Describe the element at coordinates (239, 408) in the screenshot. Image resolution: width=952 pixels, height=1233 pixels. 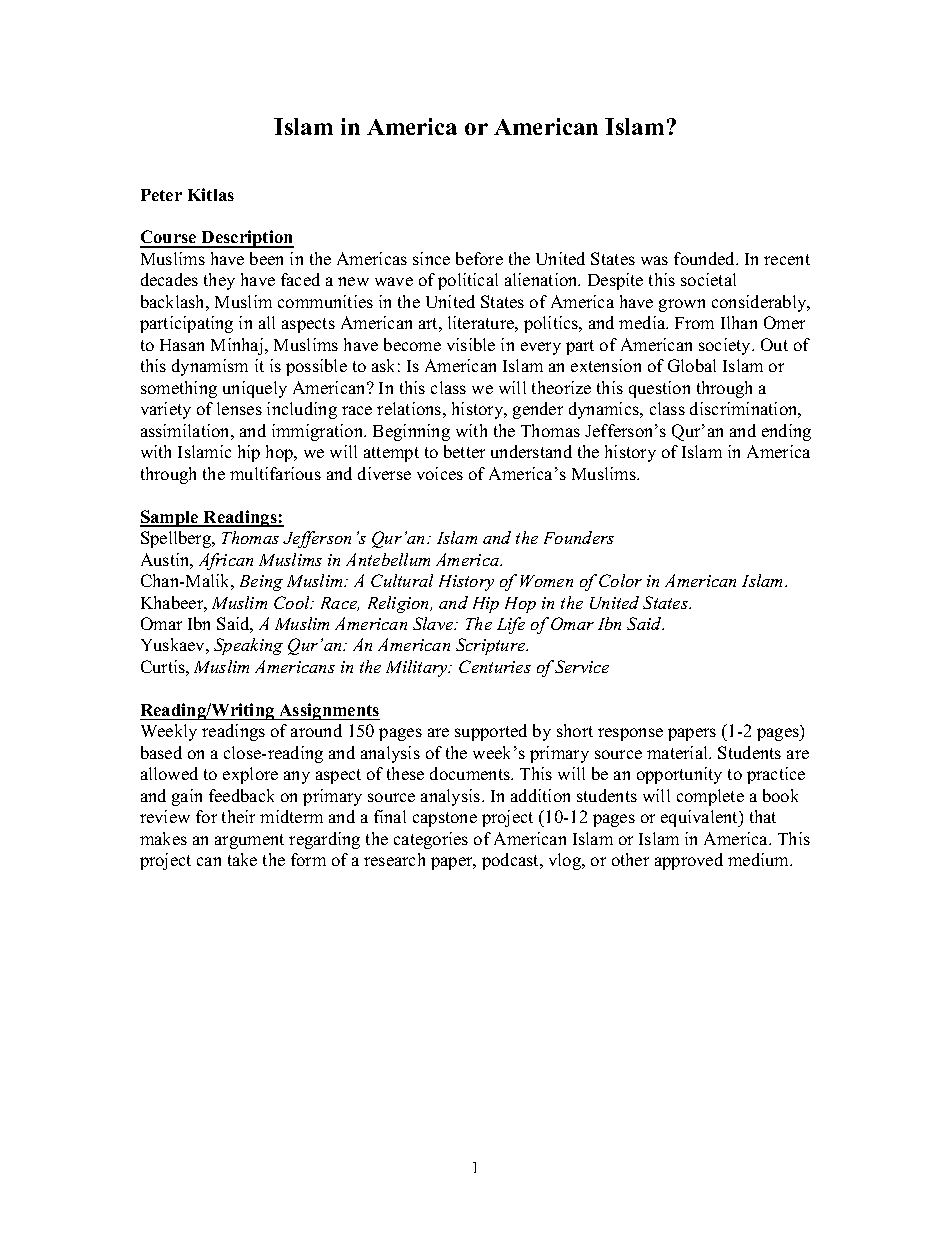
I see `lenses` at that location.
